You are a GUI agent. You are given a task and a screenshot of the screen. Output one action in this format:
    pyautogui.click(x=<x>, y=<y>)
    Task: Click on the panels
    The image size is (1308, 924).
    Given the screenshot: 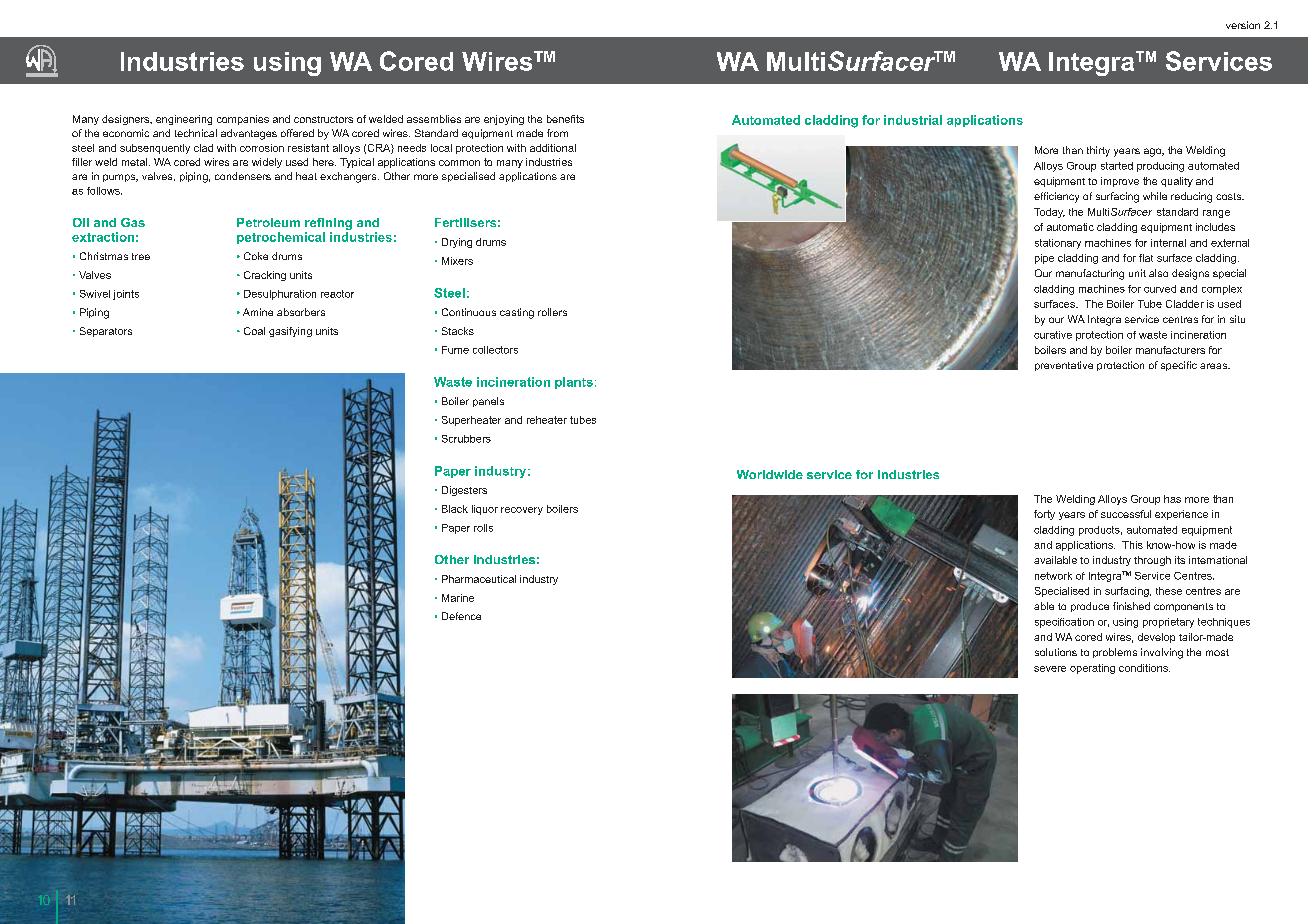 What is the action you would take?
    pyautogui.click(x=488, y=402)
